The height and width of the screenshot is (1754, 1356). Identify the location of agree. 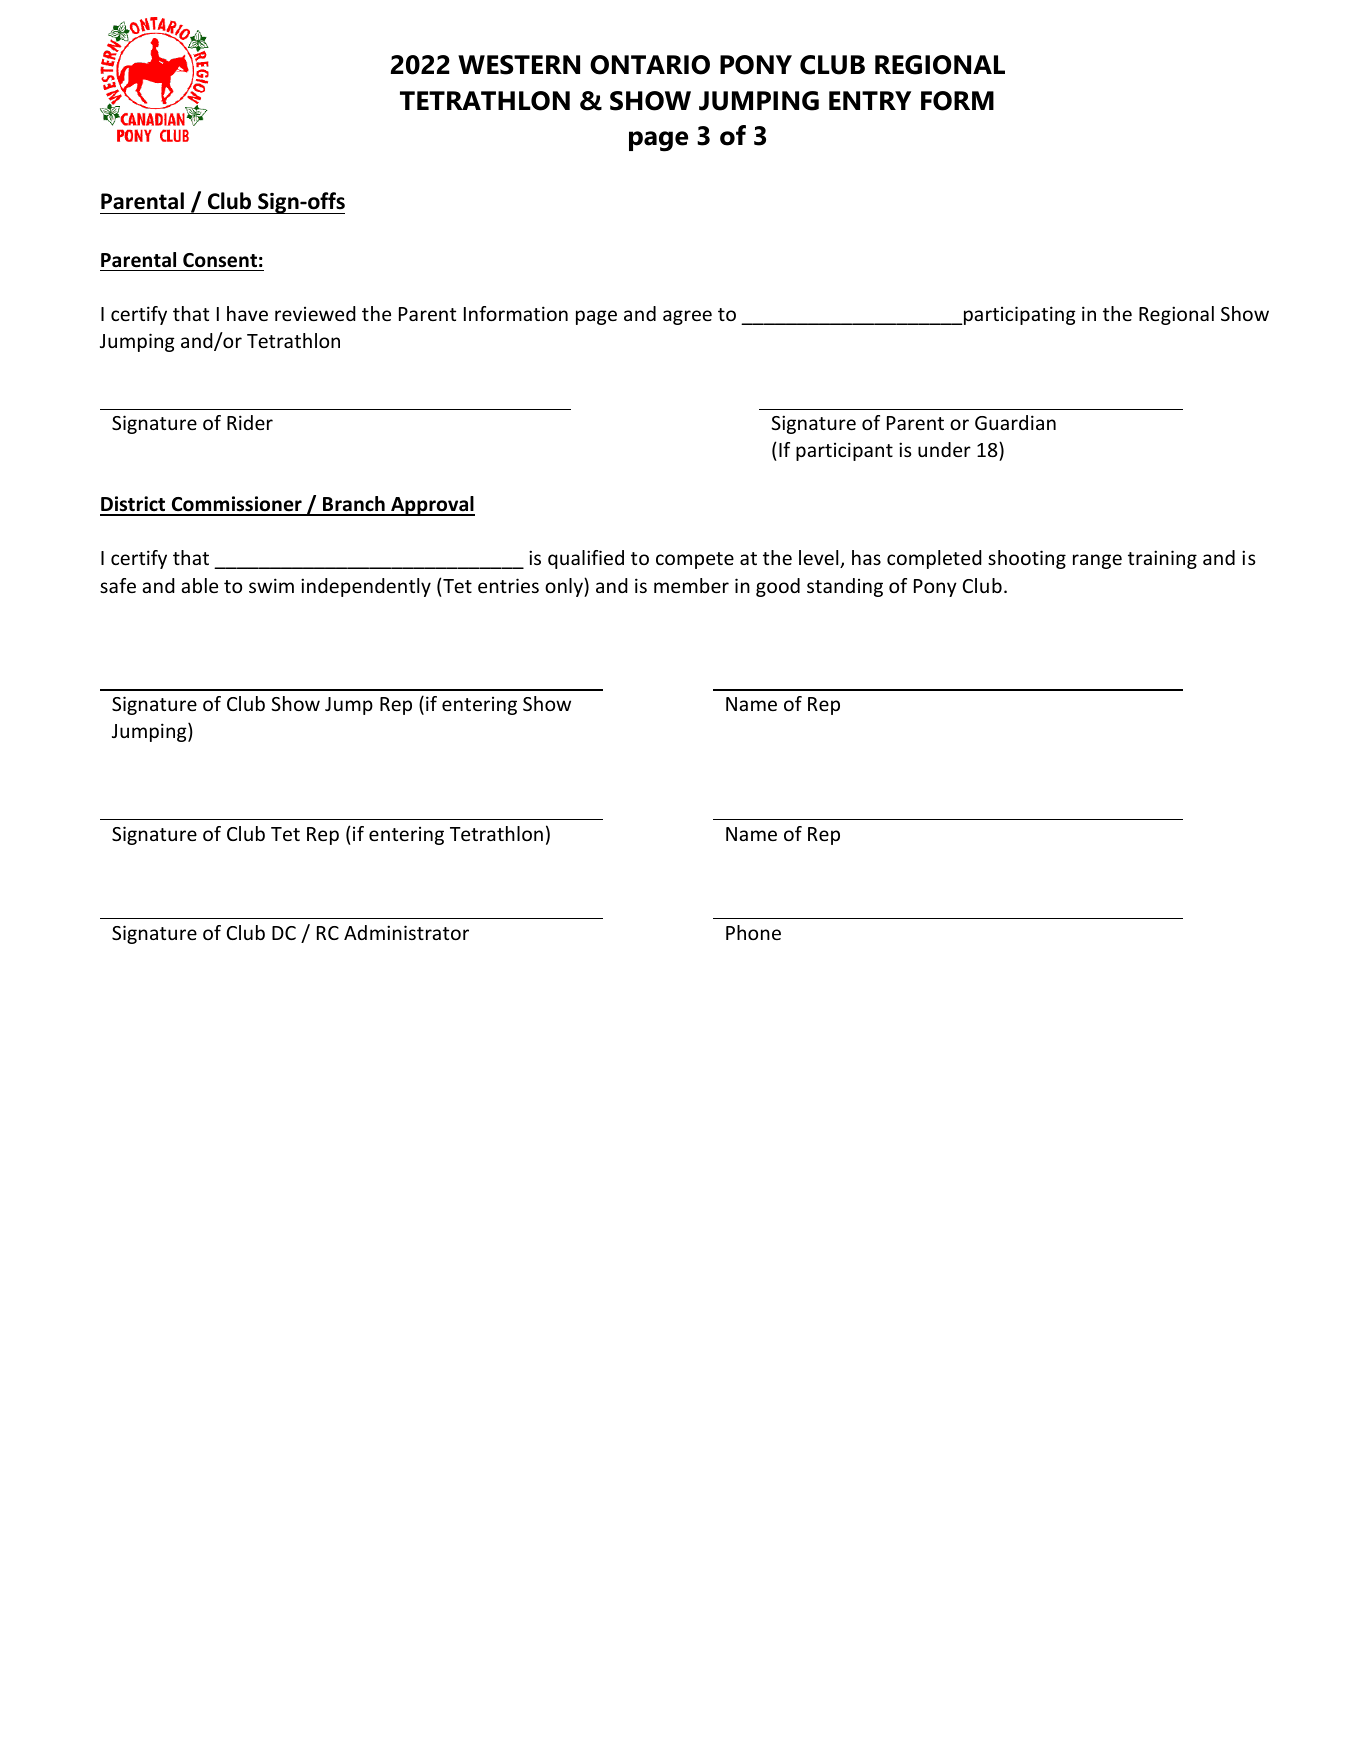
(687, 317).
